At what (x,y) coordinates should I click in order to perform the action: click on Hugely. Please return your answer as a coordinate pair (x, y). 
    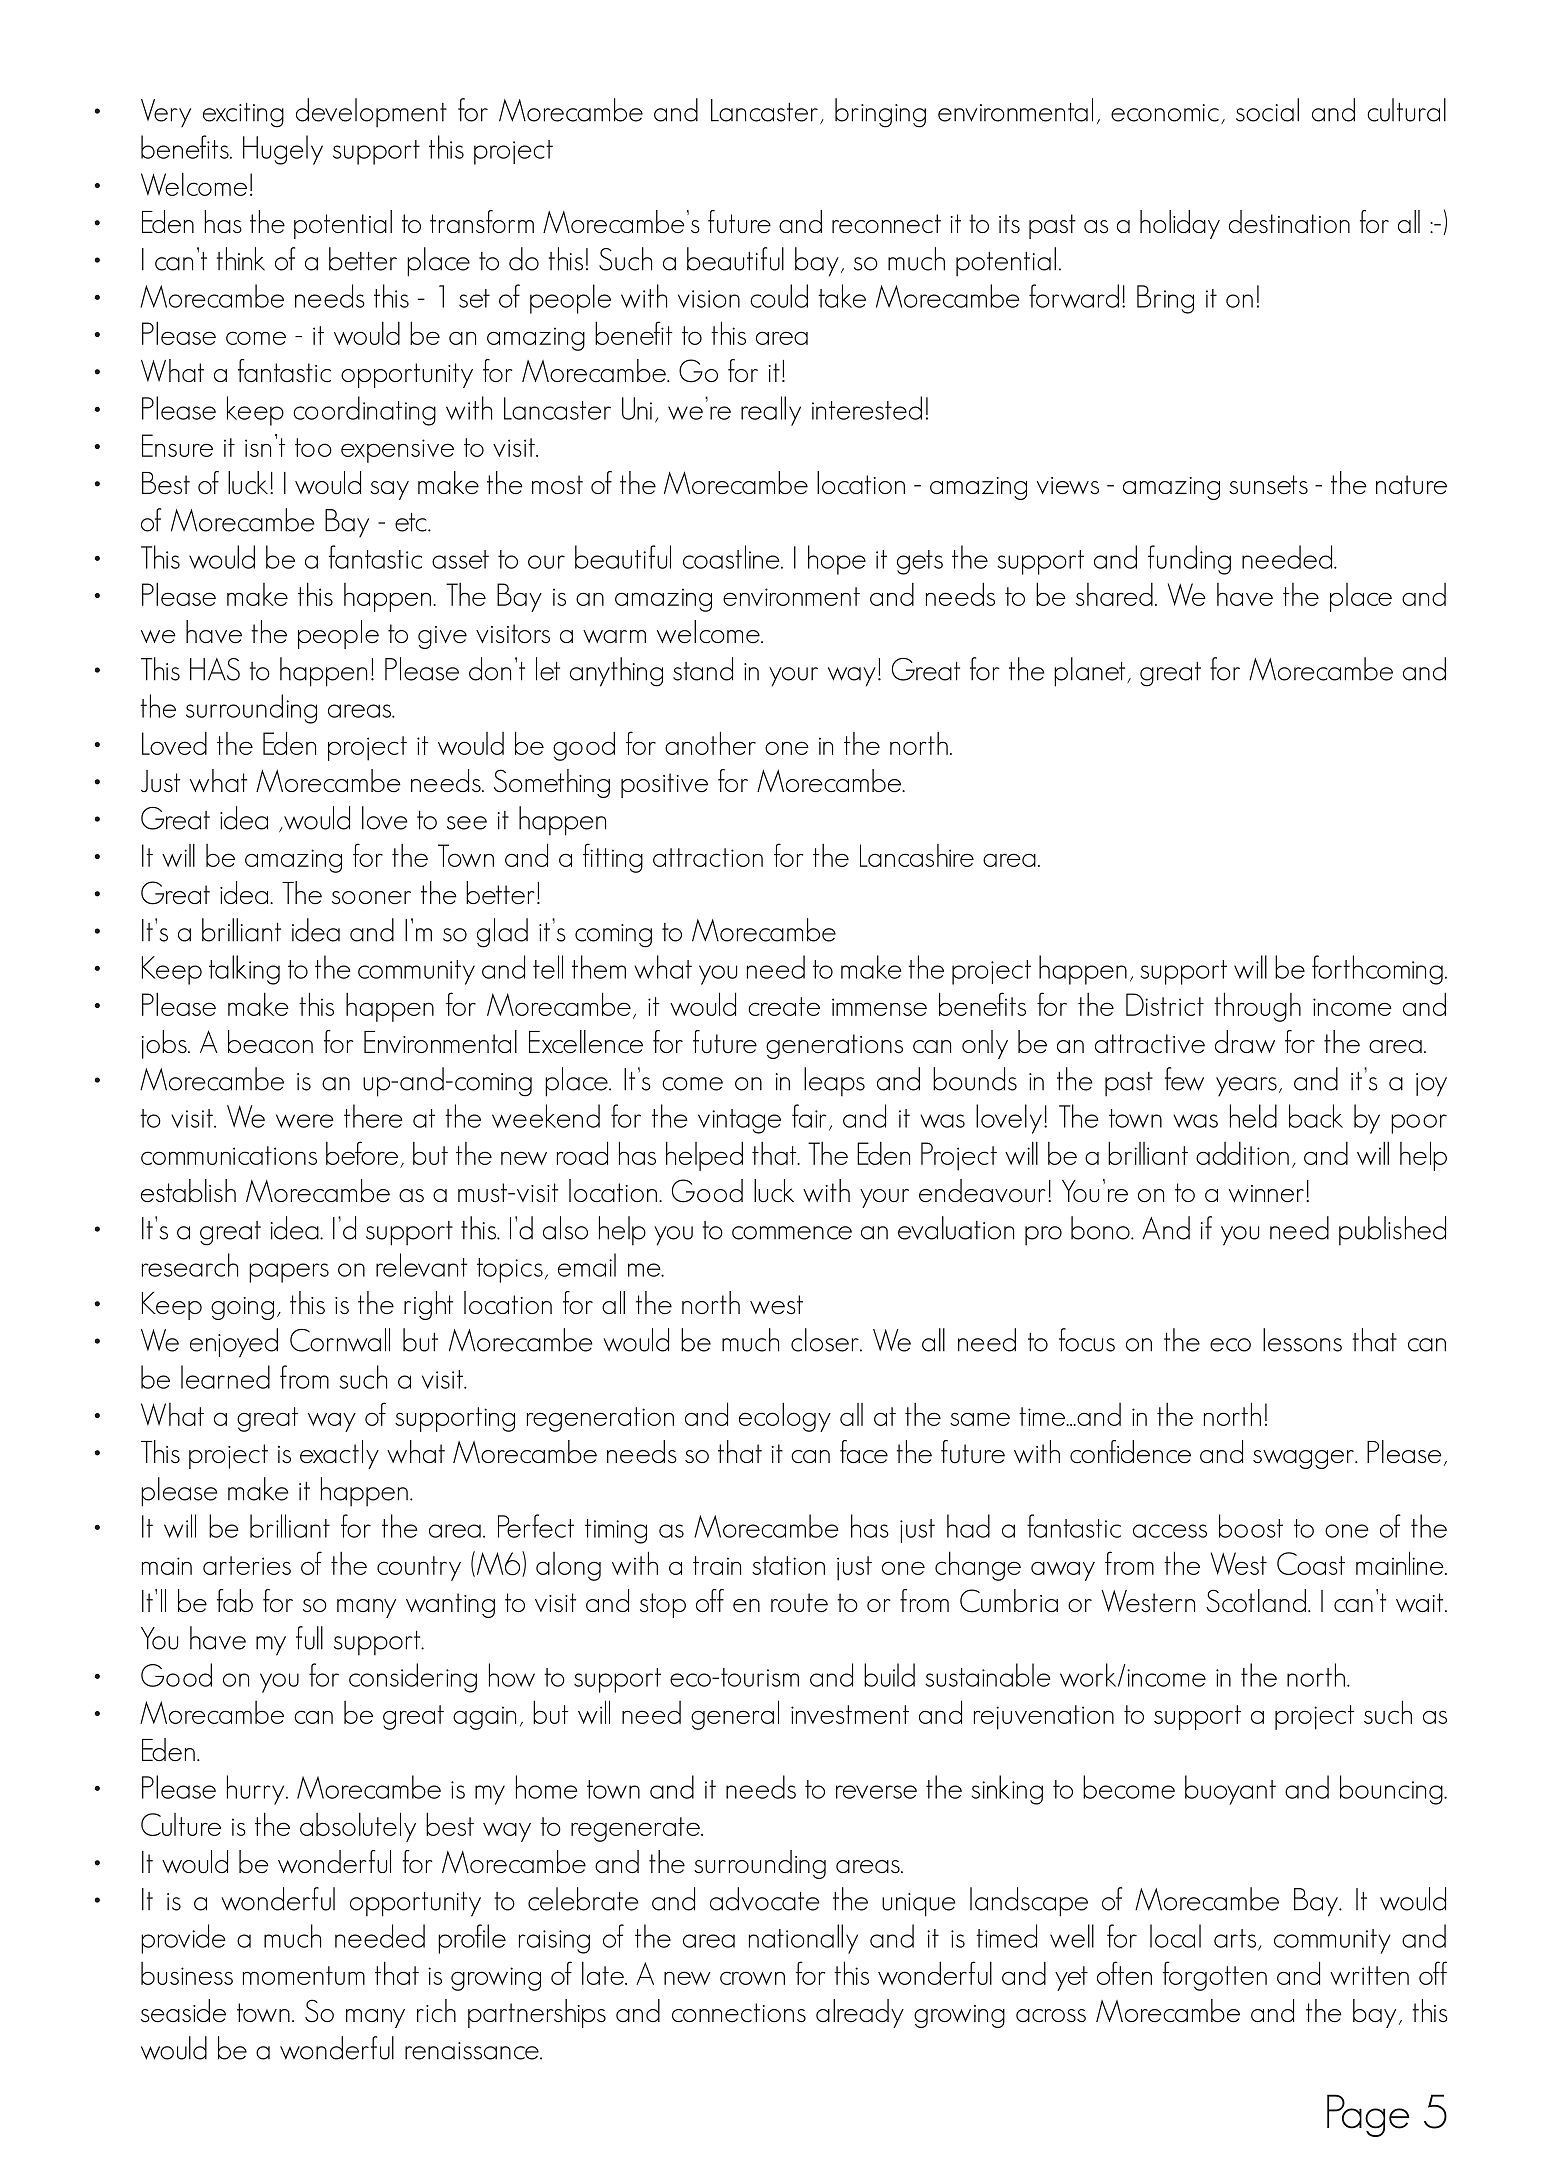
    Looking at the image, I should click on (283, 150).
